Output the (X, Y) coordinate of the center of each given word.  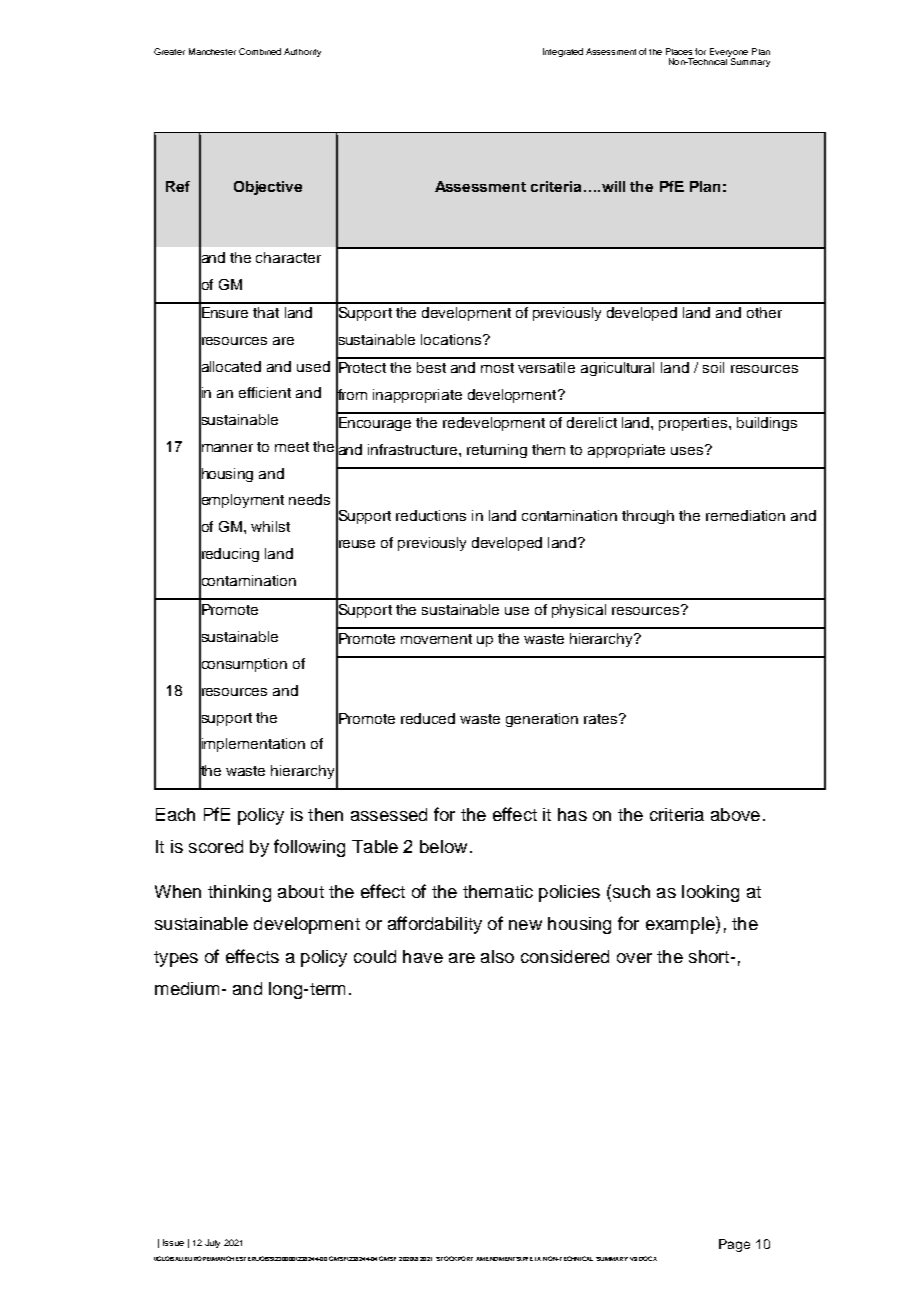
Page (734, 1245)
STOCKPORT (454, 1258)
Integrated (563, 52)
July (212, 1243)
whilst (270, 526)
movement (436, 639)
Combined (260, 51)
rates (602, 719)
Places (679, 51)
